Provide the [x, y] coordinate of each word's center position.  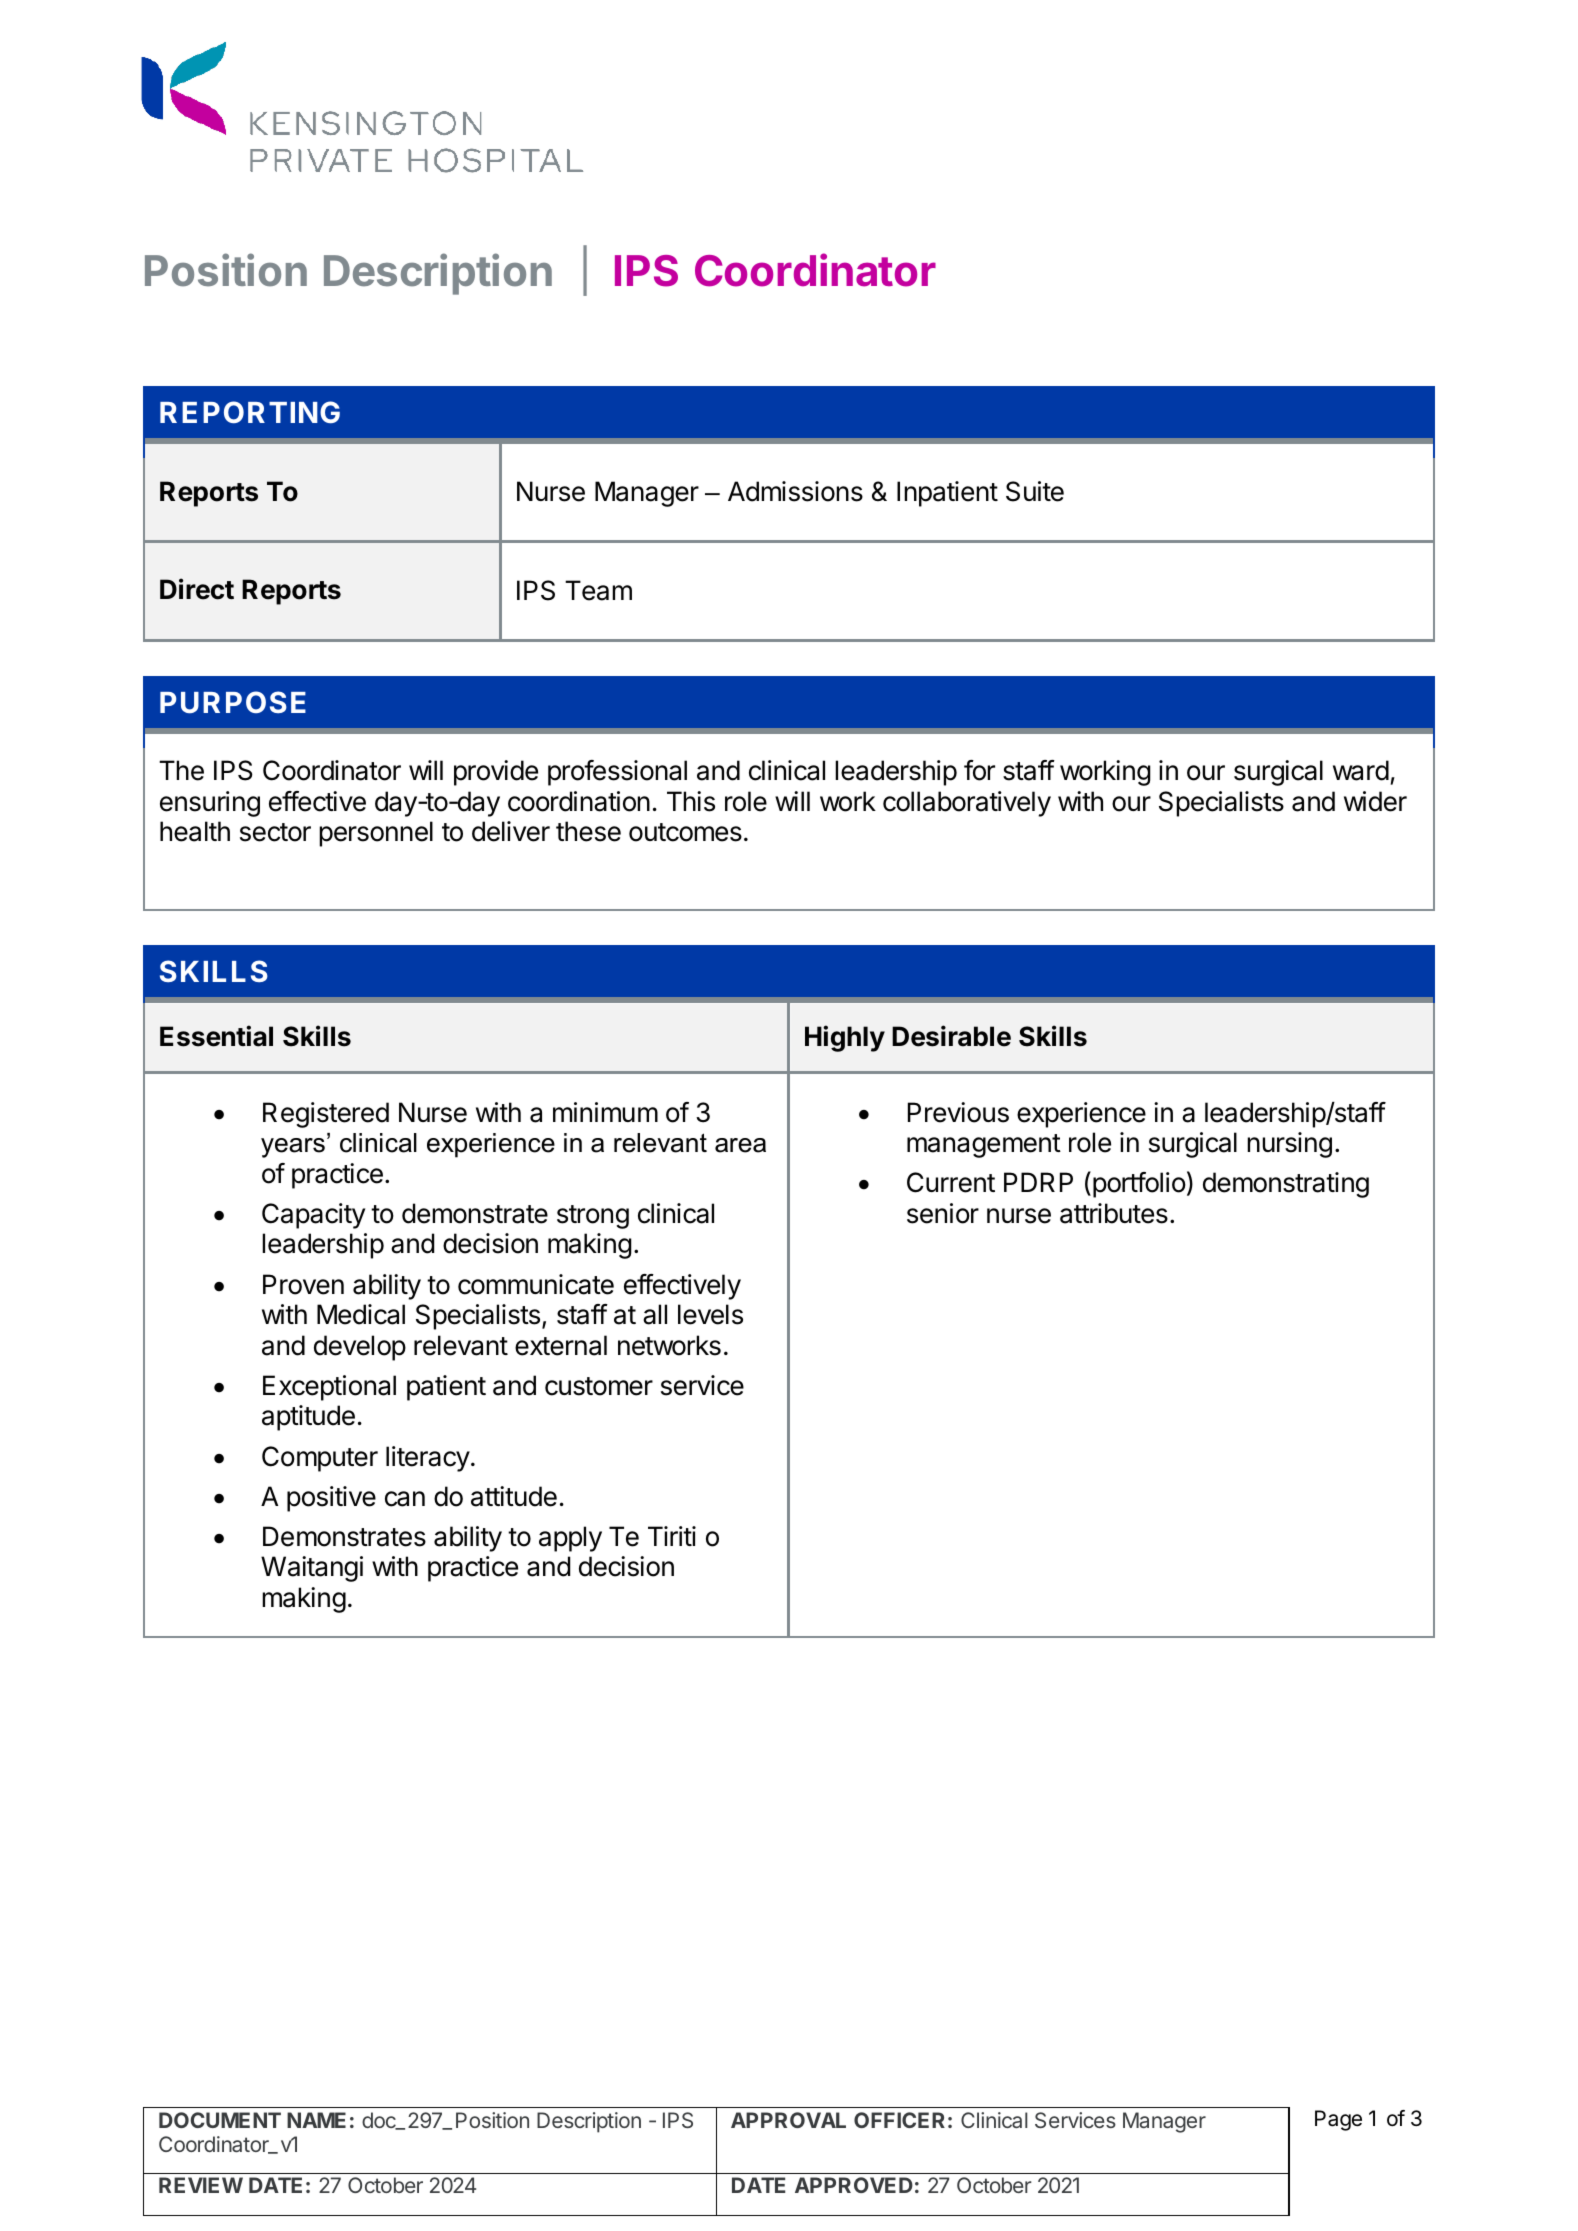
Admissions [795, 491]
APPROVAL [788, 2120]
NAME [316, 2120]
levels [710, 1314]
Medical [361, 1314]
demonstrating [1286, 1185]
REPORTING [250, 412]
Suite [1035, 491]
